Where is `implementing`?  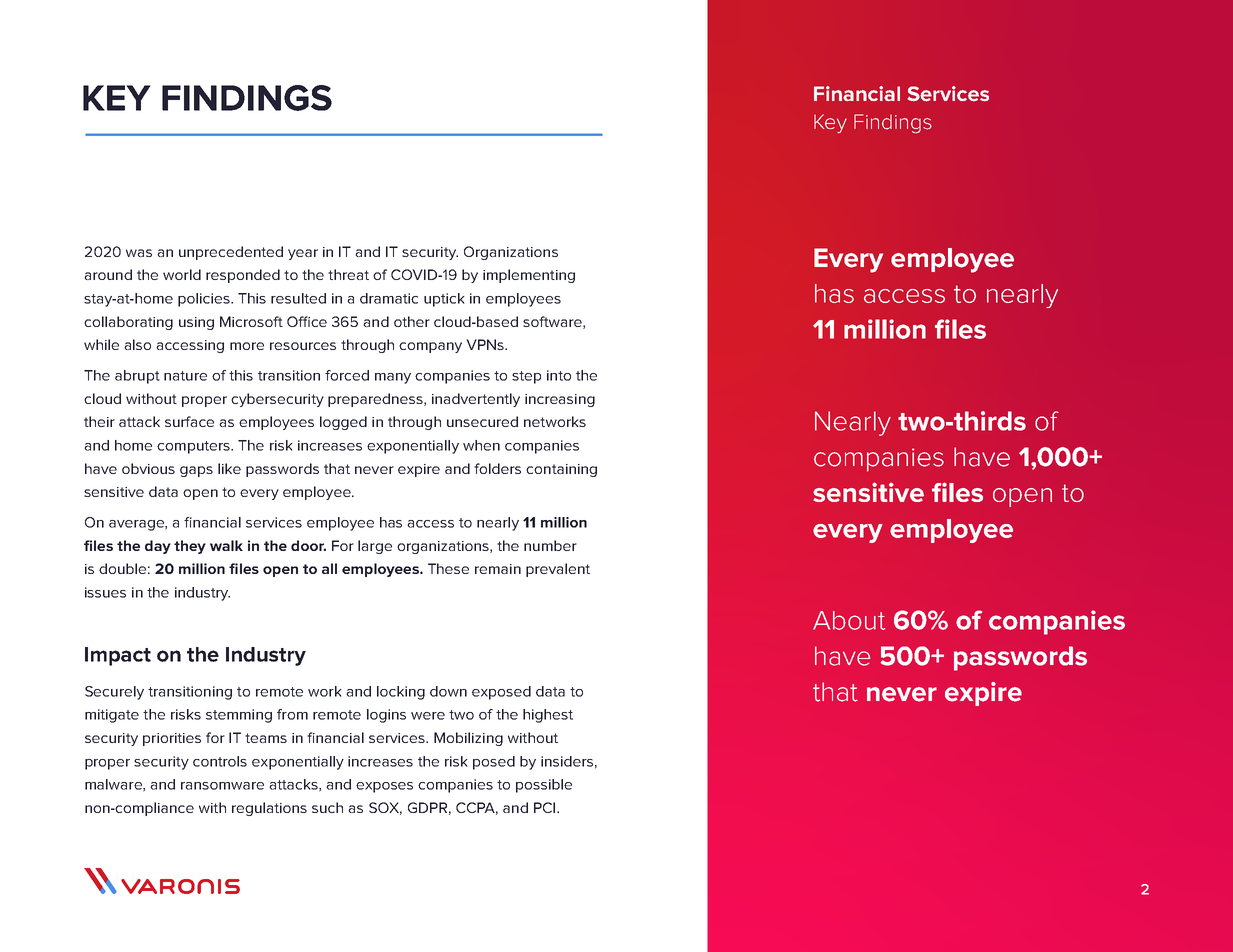
implementing is located at coordinates (529, 276).
